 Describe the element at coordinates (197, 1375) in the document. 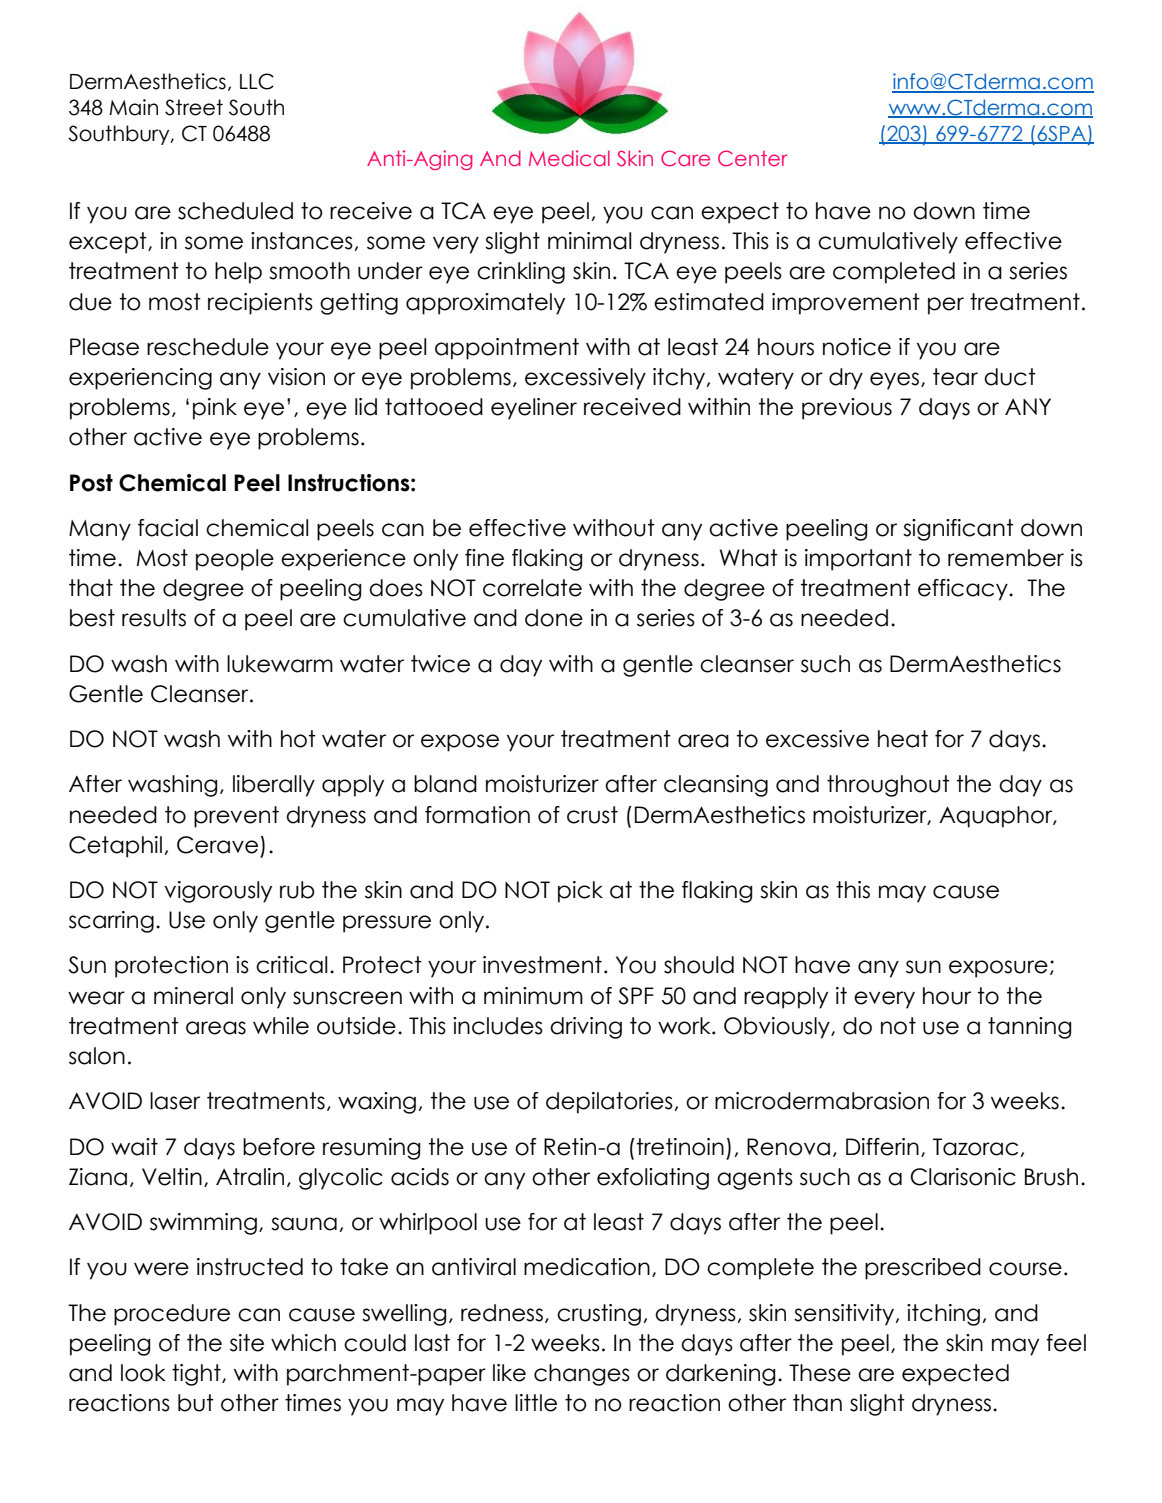

I see `tight` at that location.
